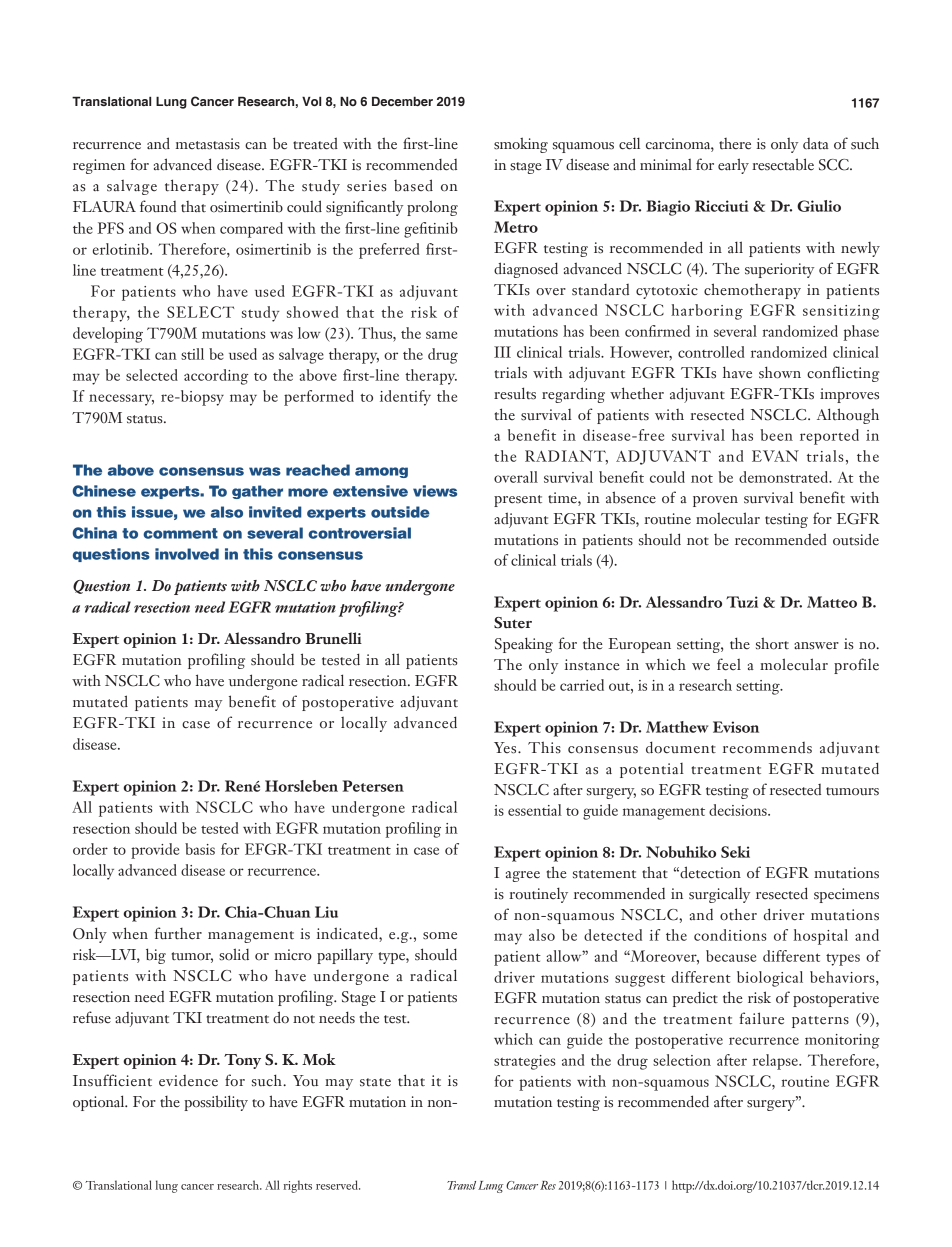  What do you see at coordinates (502, 352) in the screenshot?
I see `III` at bounding box center [502, 352].
